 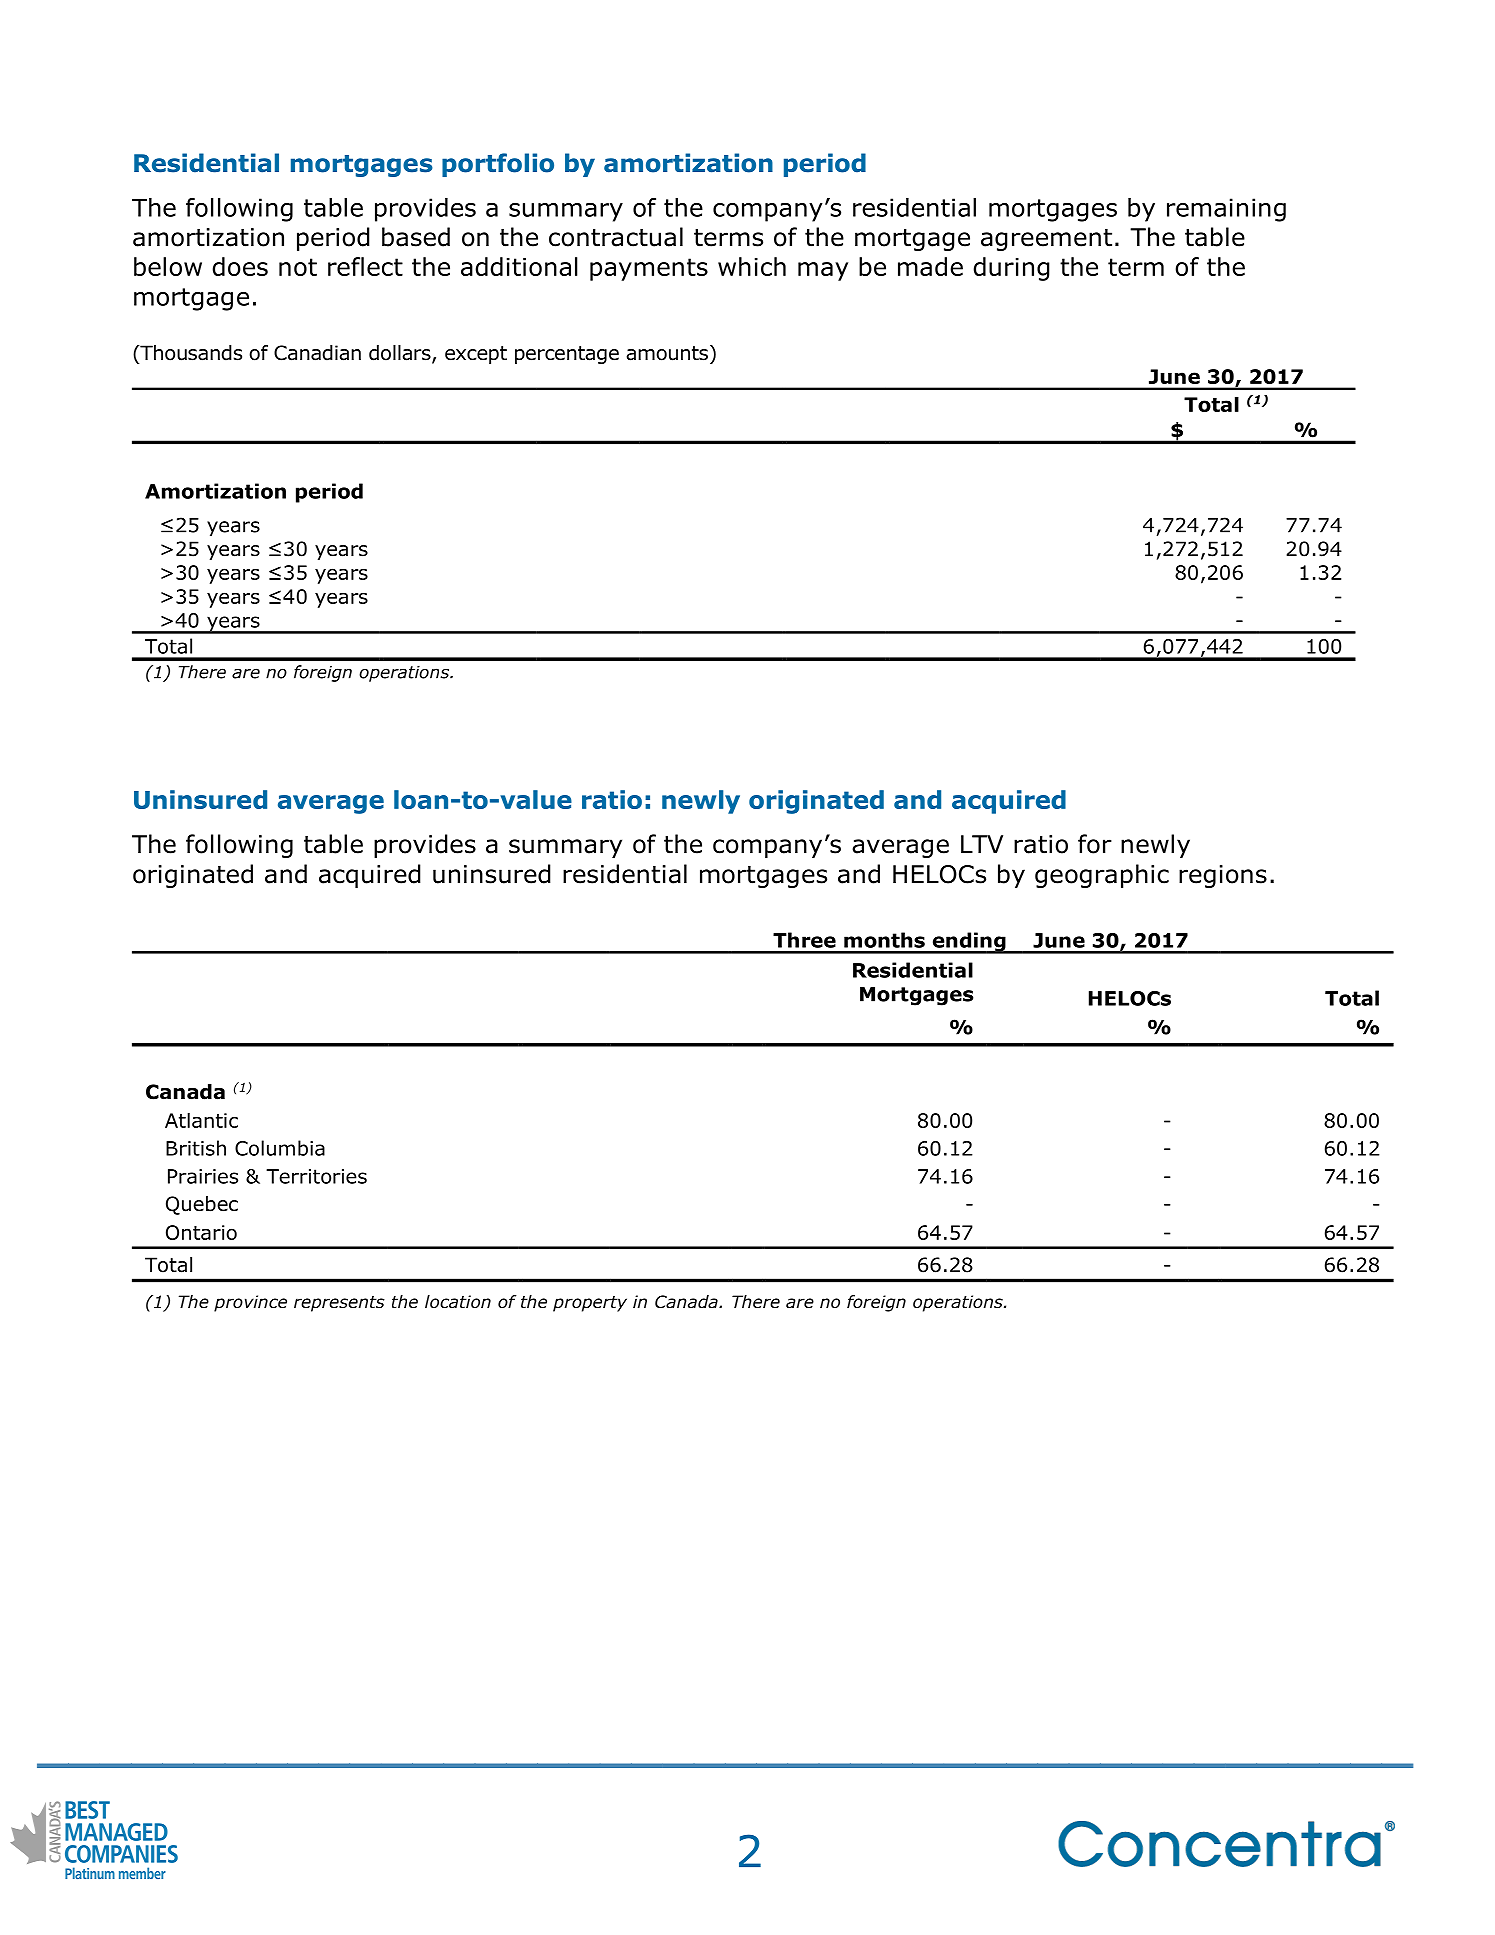 What do you see at coordinates (616, 237) in the image?
I see `contractual` at bounding box center [616, 237].
